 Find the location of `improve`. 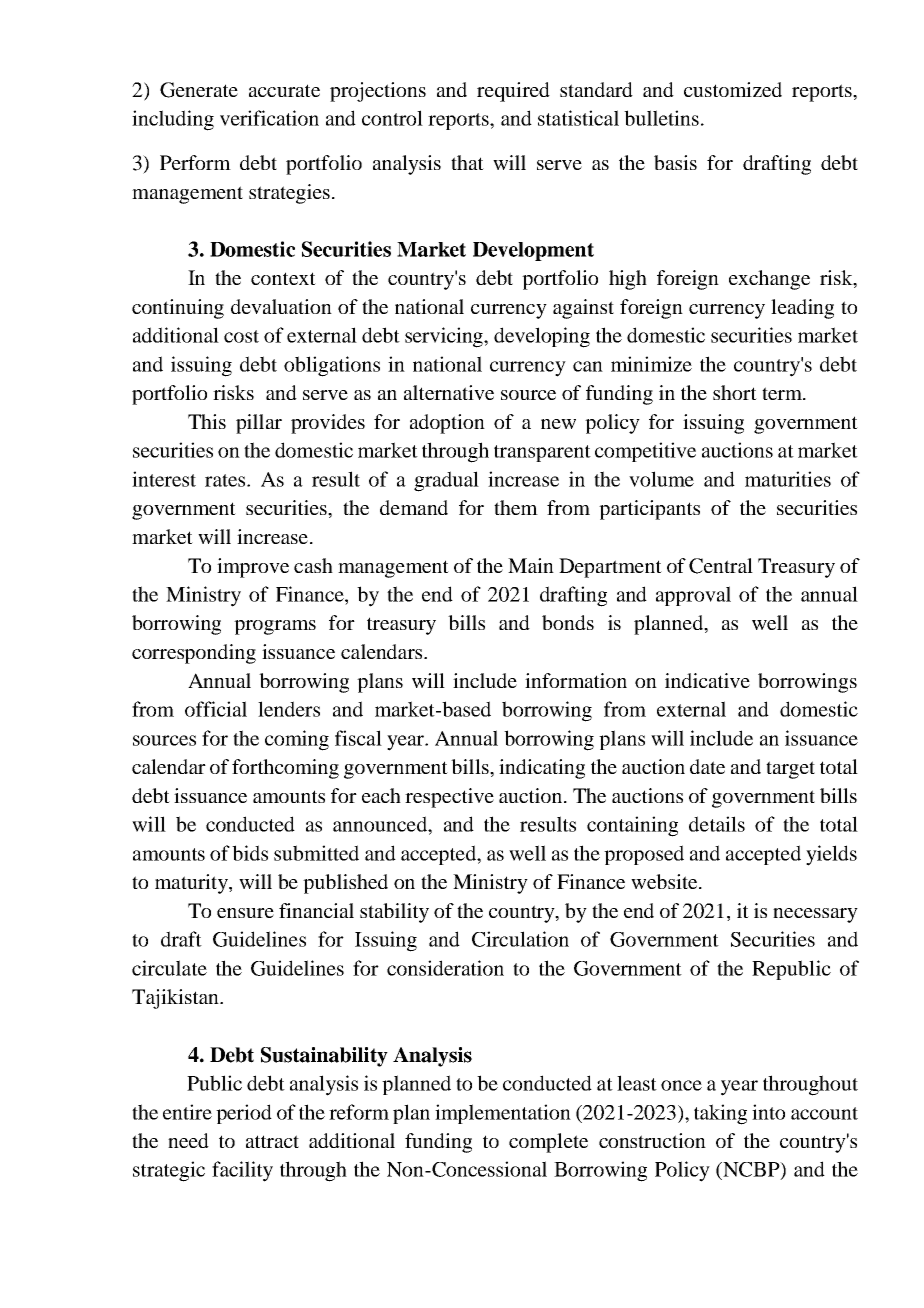

improve is located at coordinates (253, 568).
